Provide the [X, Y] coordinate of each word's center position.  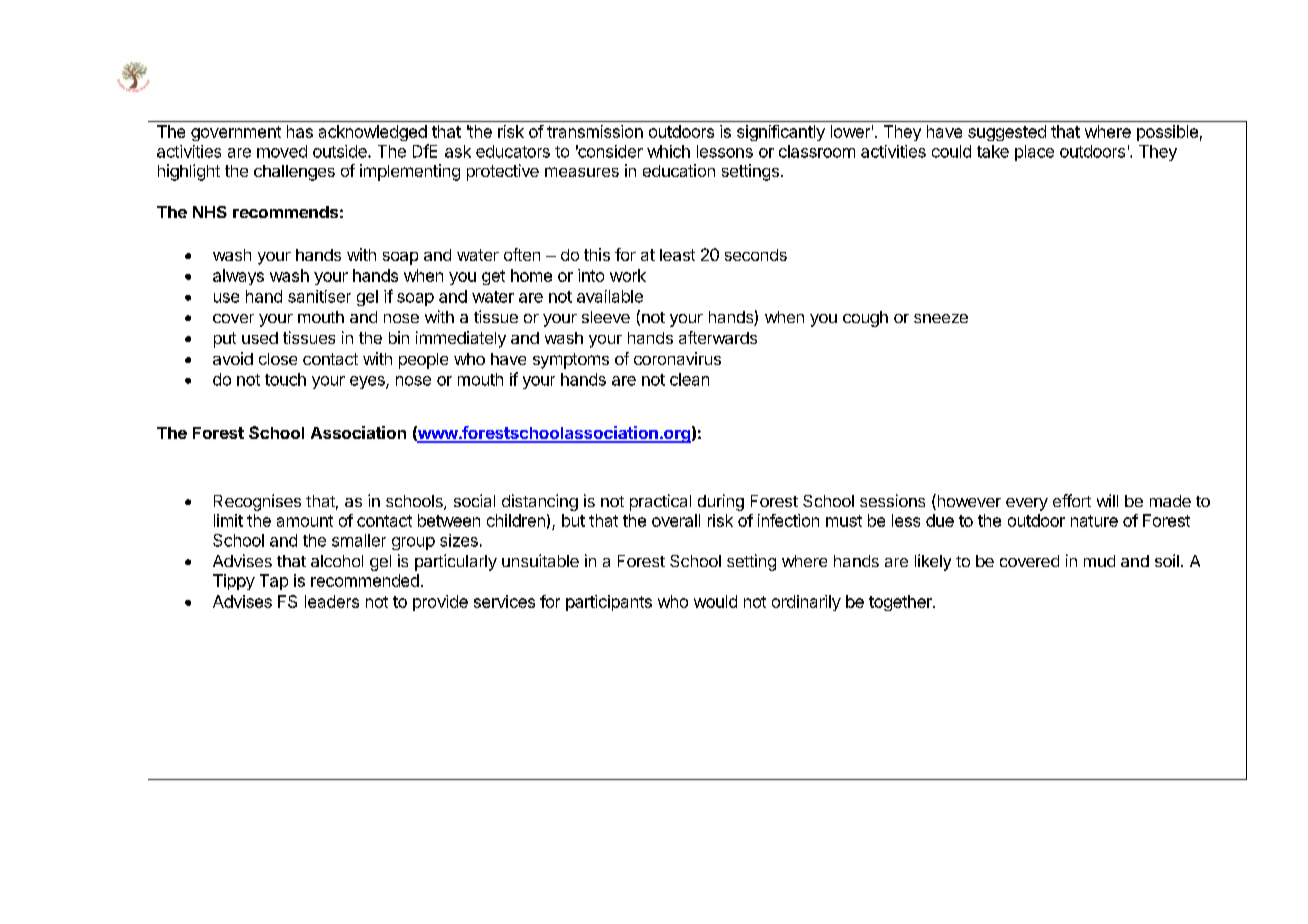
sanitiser [319, 296]
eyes [368, 382]
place [1034, 153]
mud [1099, 561]
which [668, 151]
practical [660, 502]
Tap [274, 582]
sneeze [941, 318]
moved [282, 151]
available [610, 296]
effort [1072, 500]
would [715, 601]
